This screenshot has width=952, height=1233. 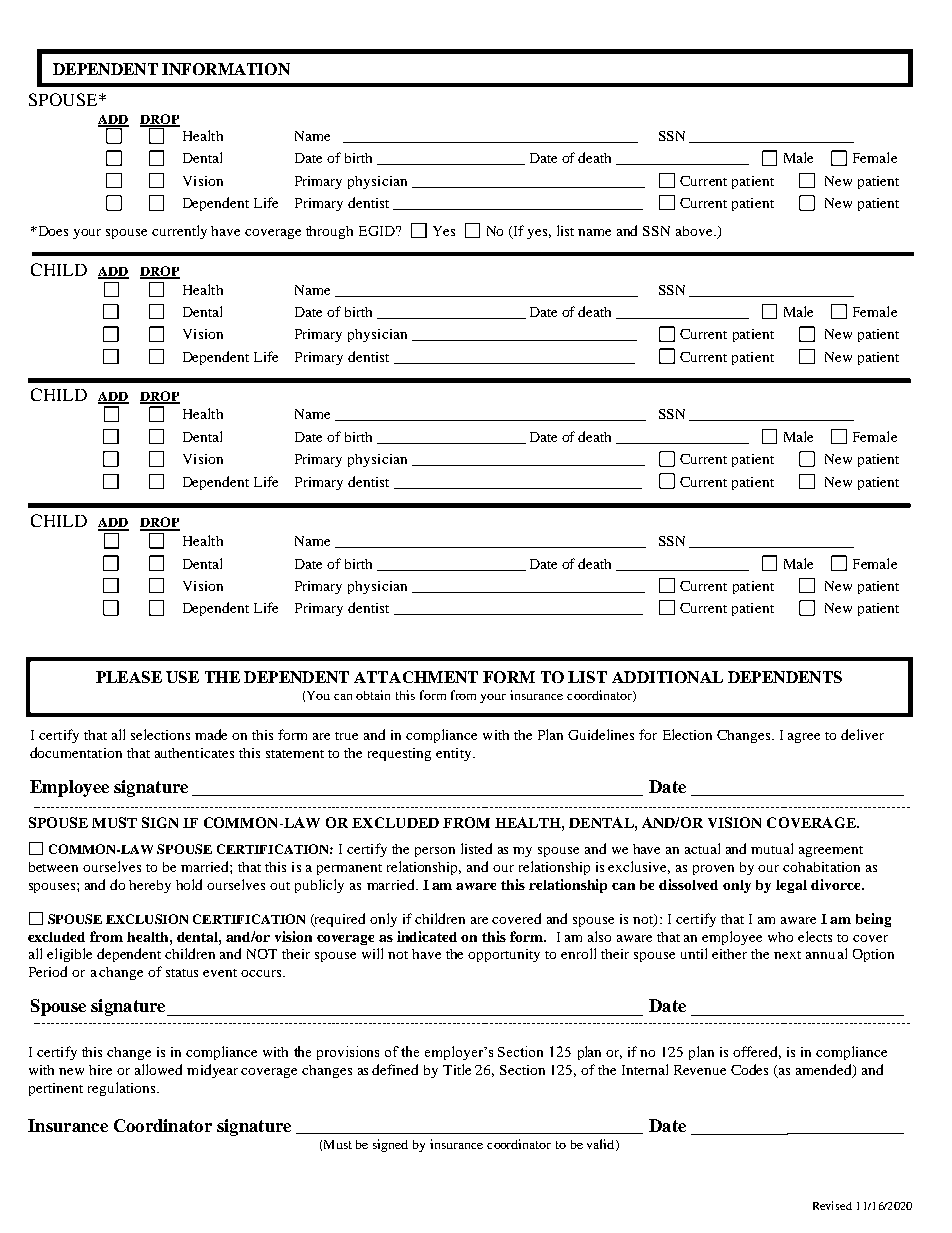 I want to click on valid, so click(x=602, y=1145).
